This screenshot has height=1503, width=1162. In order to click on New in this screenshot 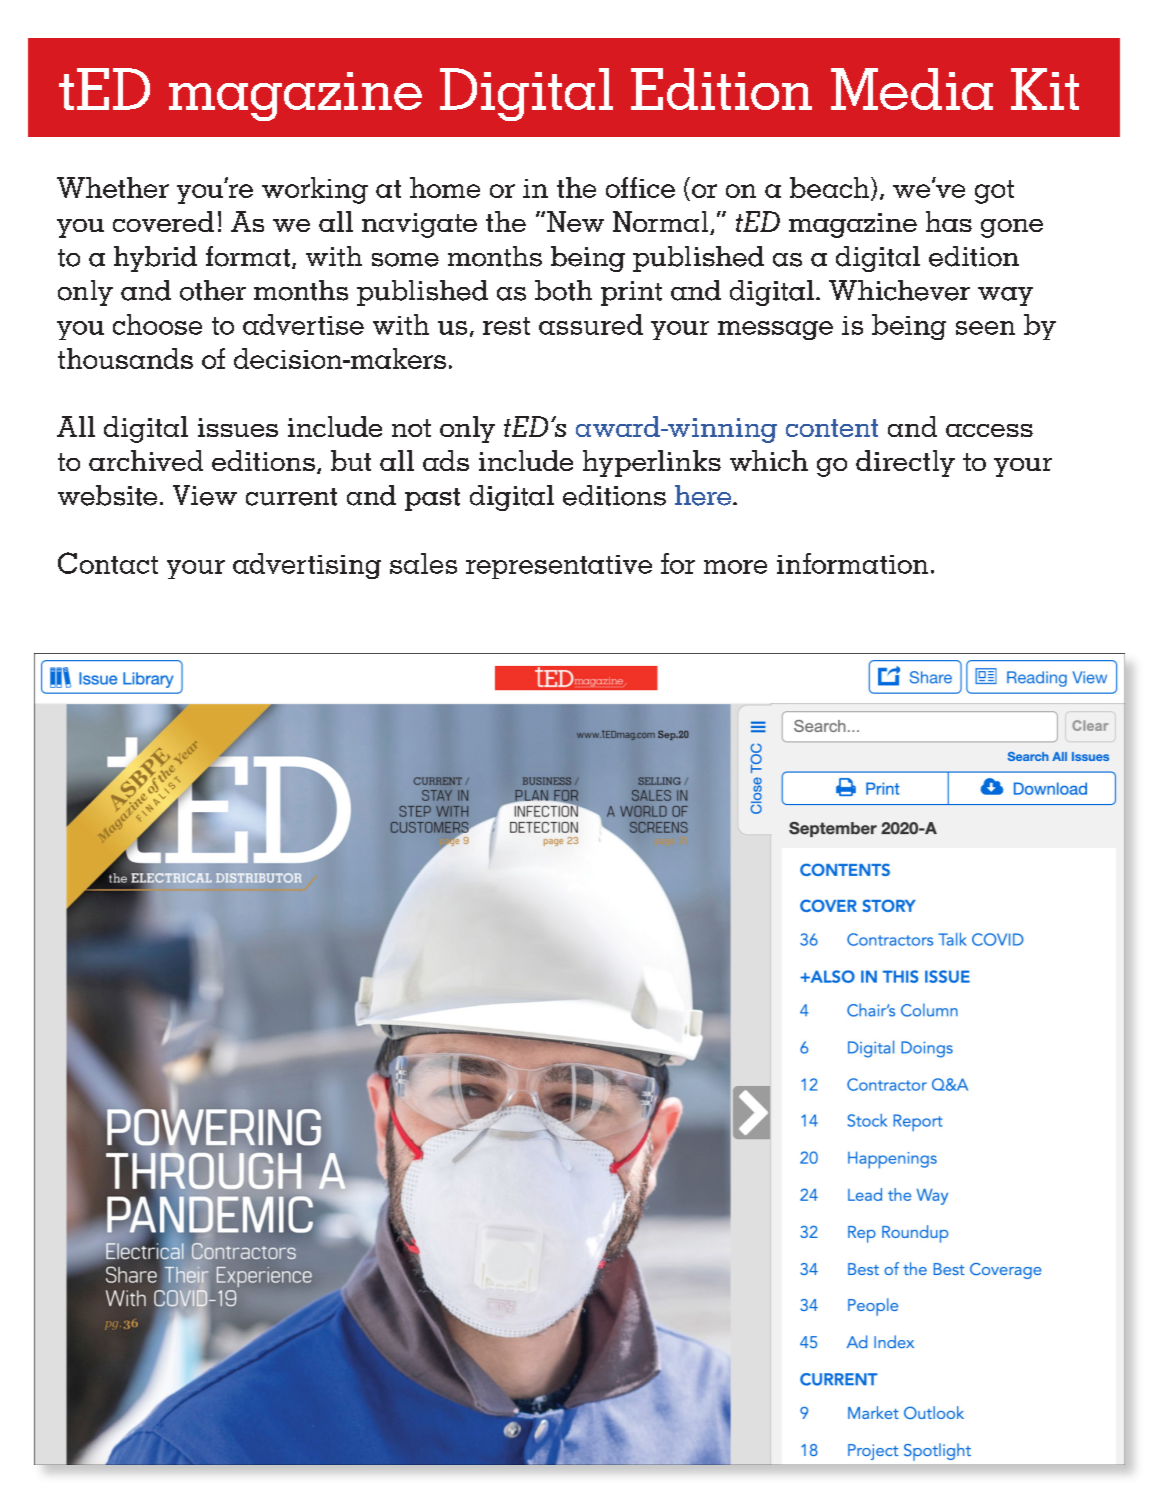, I will do `click(575, 221)`.
